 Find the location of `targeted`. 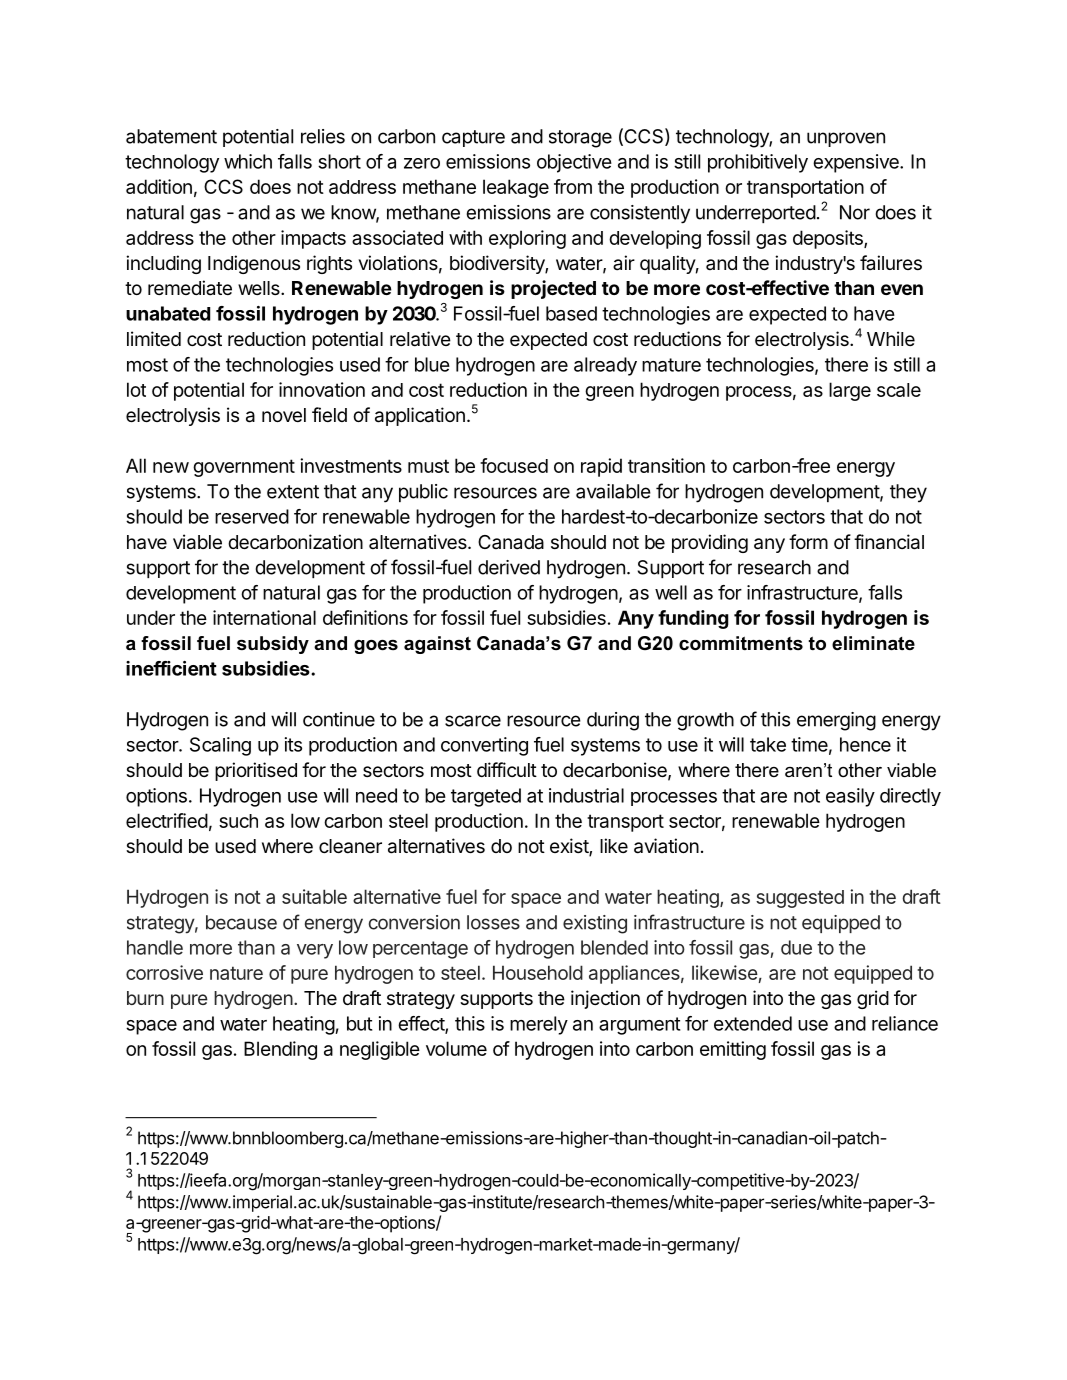

targeted is located at coordinates (486, 797).
